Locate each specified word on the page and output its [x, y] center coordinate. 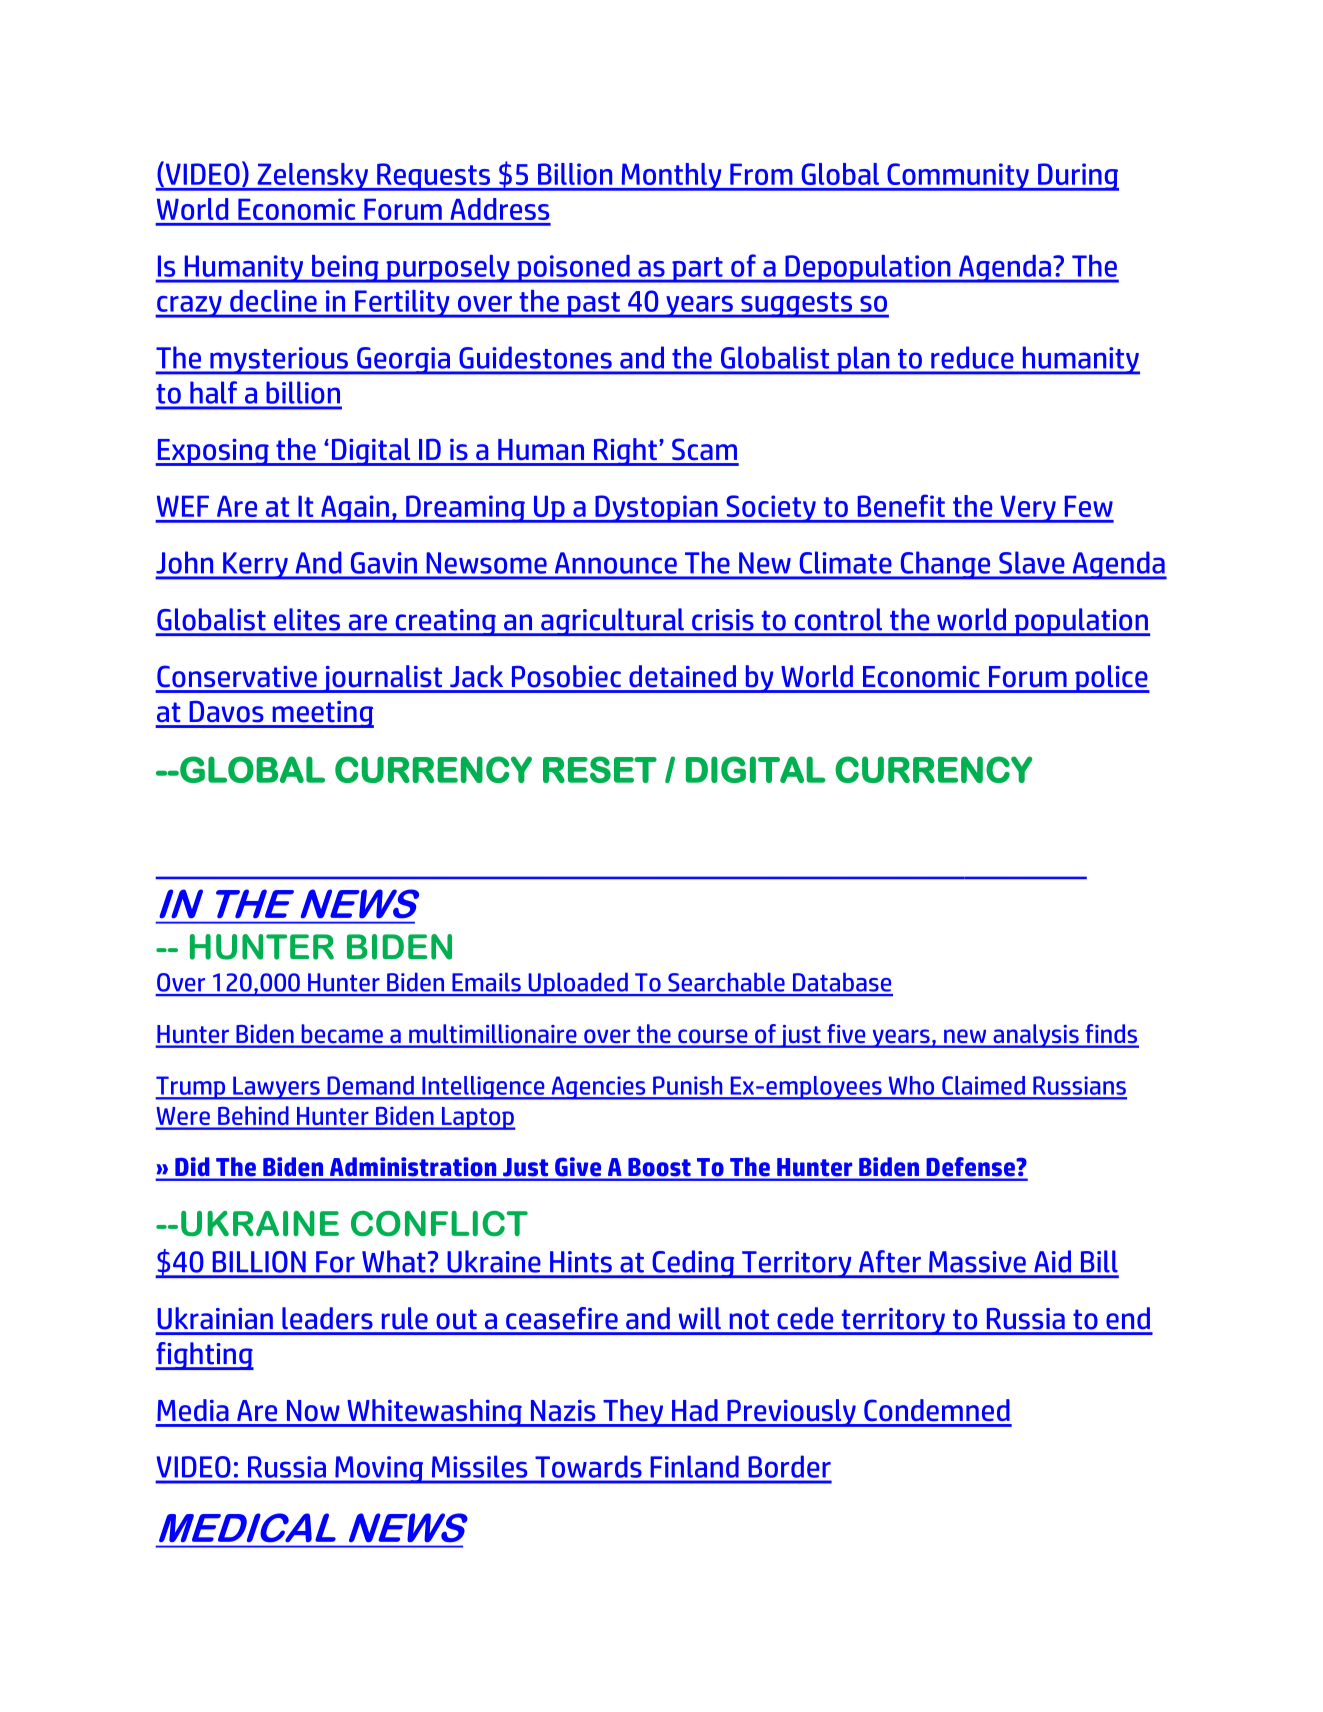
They [633, 1413]
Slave [1031, 563]
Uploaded [578, 984]
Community [958, 177]
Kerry [255, 566]
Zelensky [312, 177]
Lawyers [276, 1088]
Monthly [671, 177]
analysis [1036, 1036]
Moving [379, 1470]
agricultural [612, 622]
